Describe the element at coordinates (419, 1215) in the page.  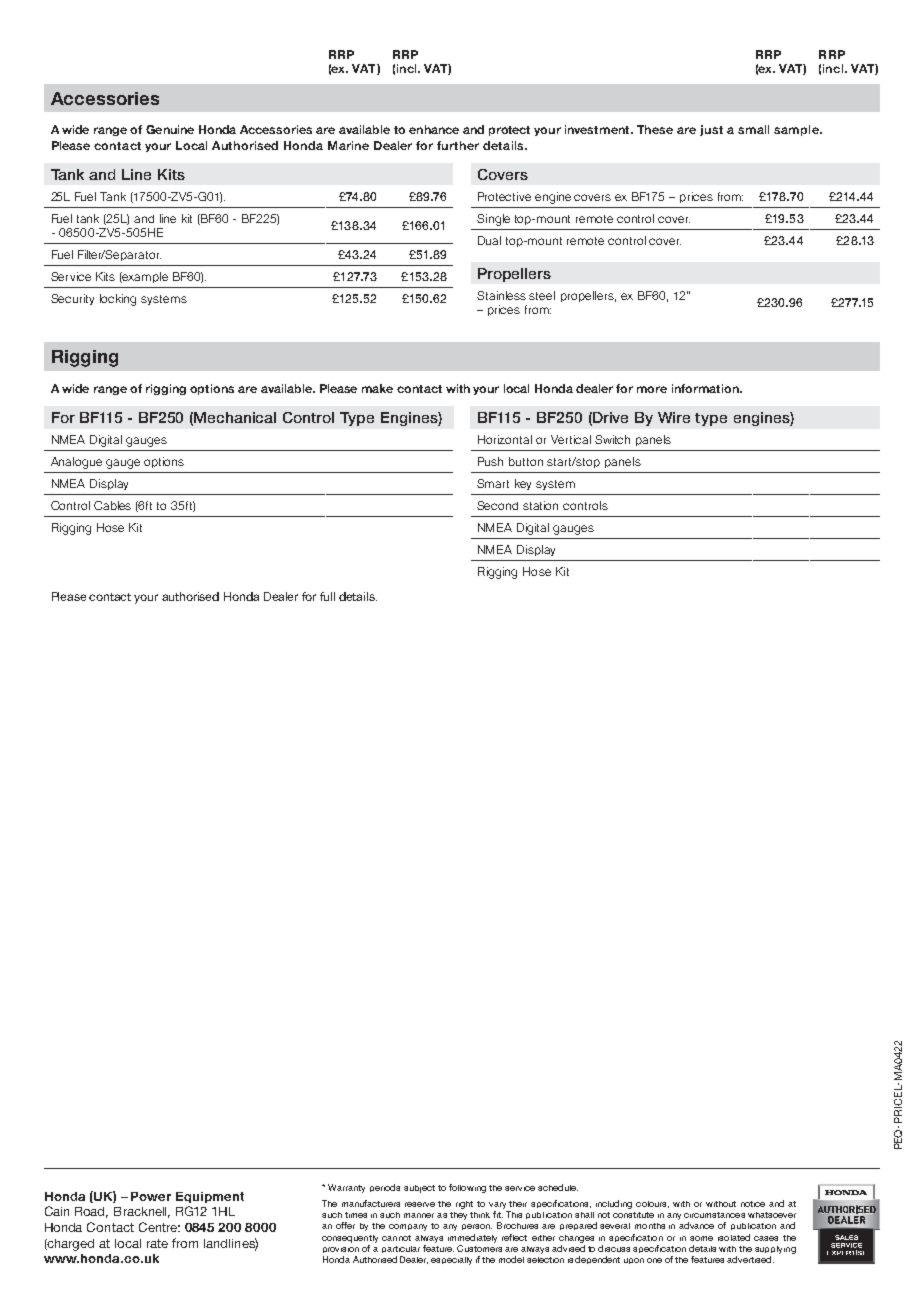
I see `manner` at that location.
